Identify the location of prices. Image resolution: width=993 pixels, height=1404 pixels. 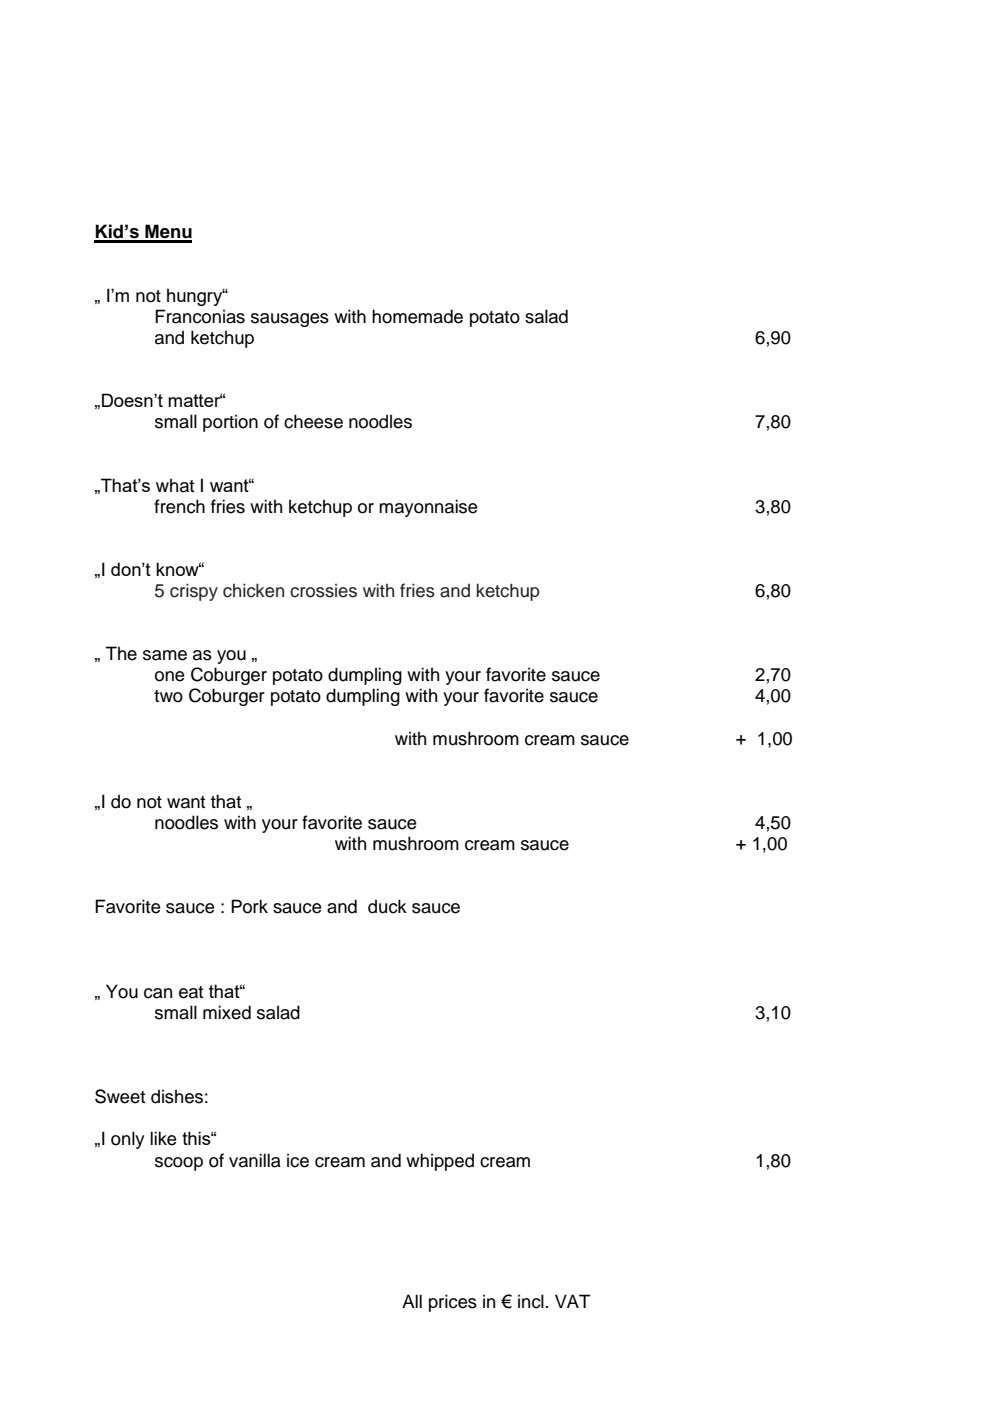
(453, 1303).
